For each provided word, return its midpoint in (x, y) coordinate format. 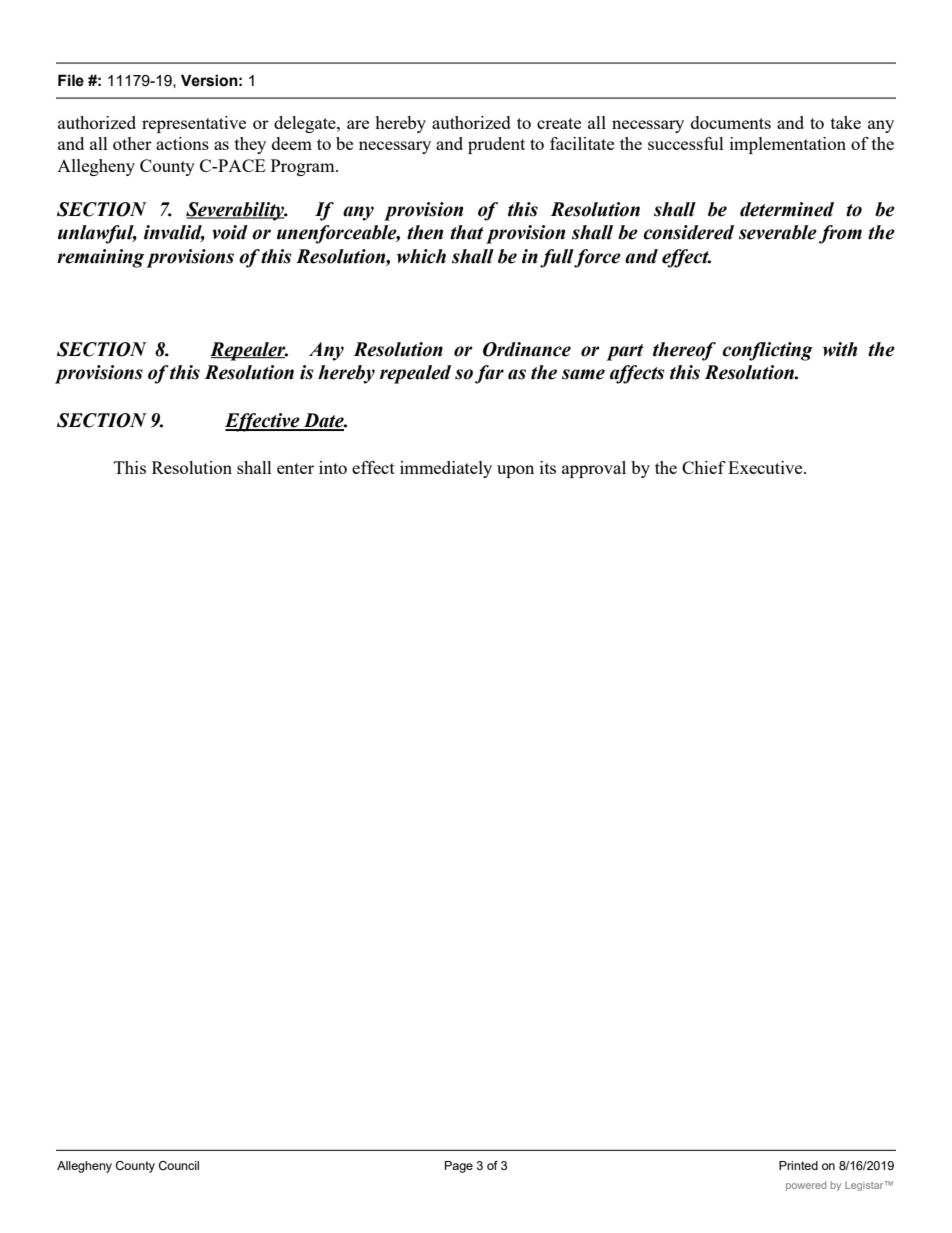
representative (194, 124)
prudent (496, 145)
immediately (446, 469)
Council (179, 1165)
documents (731, 122)
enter (295, 468)
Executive (766, 467)
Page (459, 1167)
